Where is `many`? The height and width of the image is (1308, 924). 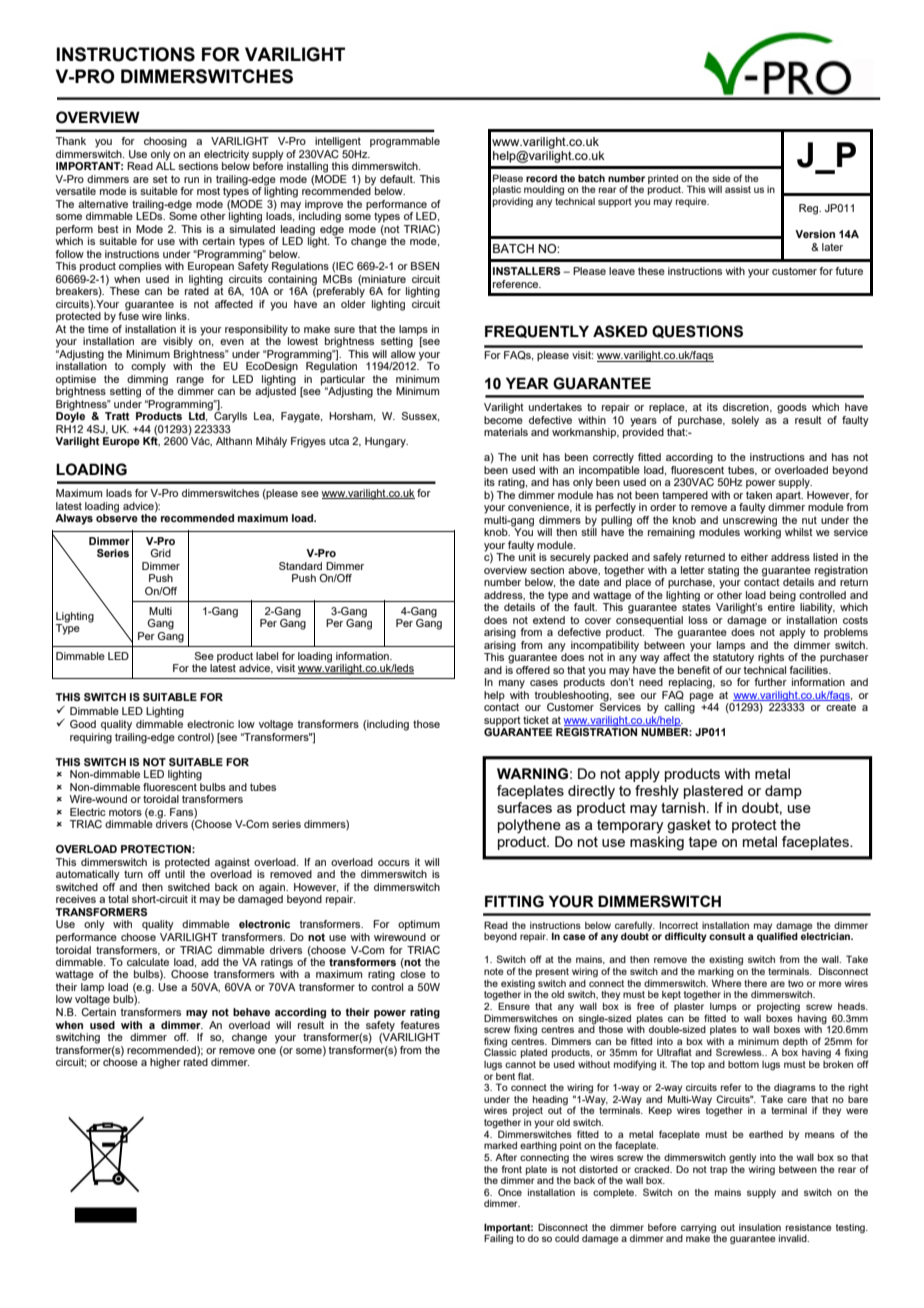 many is located at coordinates (512, 684).
